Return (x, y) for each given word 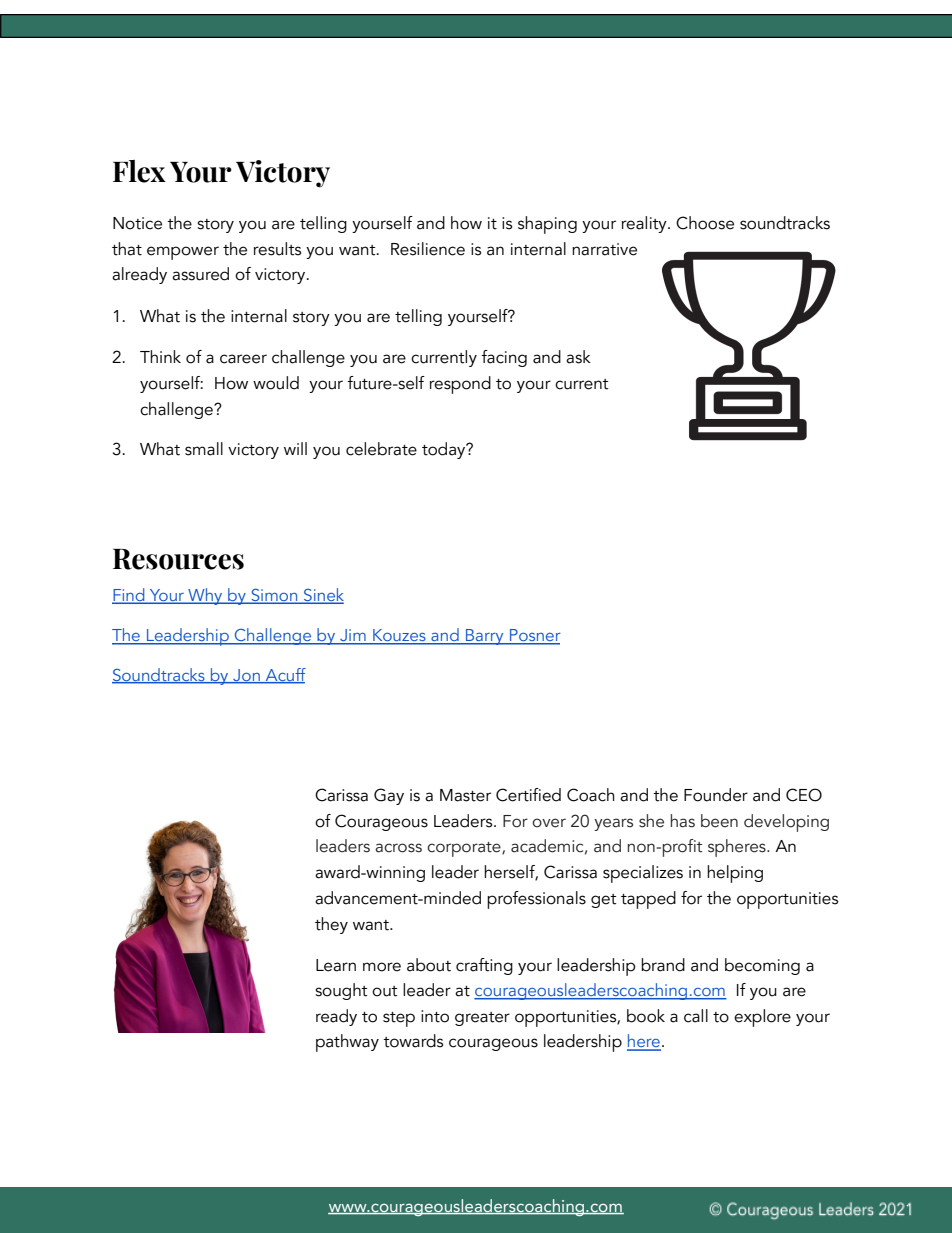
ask (578, 357)
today (445, 450)
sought (341, 991)
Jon (246, 676)
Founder (716, 795)
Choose (705, 223)
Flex (139, 171)
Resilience (428, 249)
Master (465, 795)
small (204, 449)
